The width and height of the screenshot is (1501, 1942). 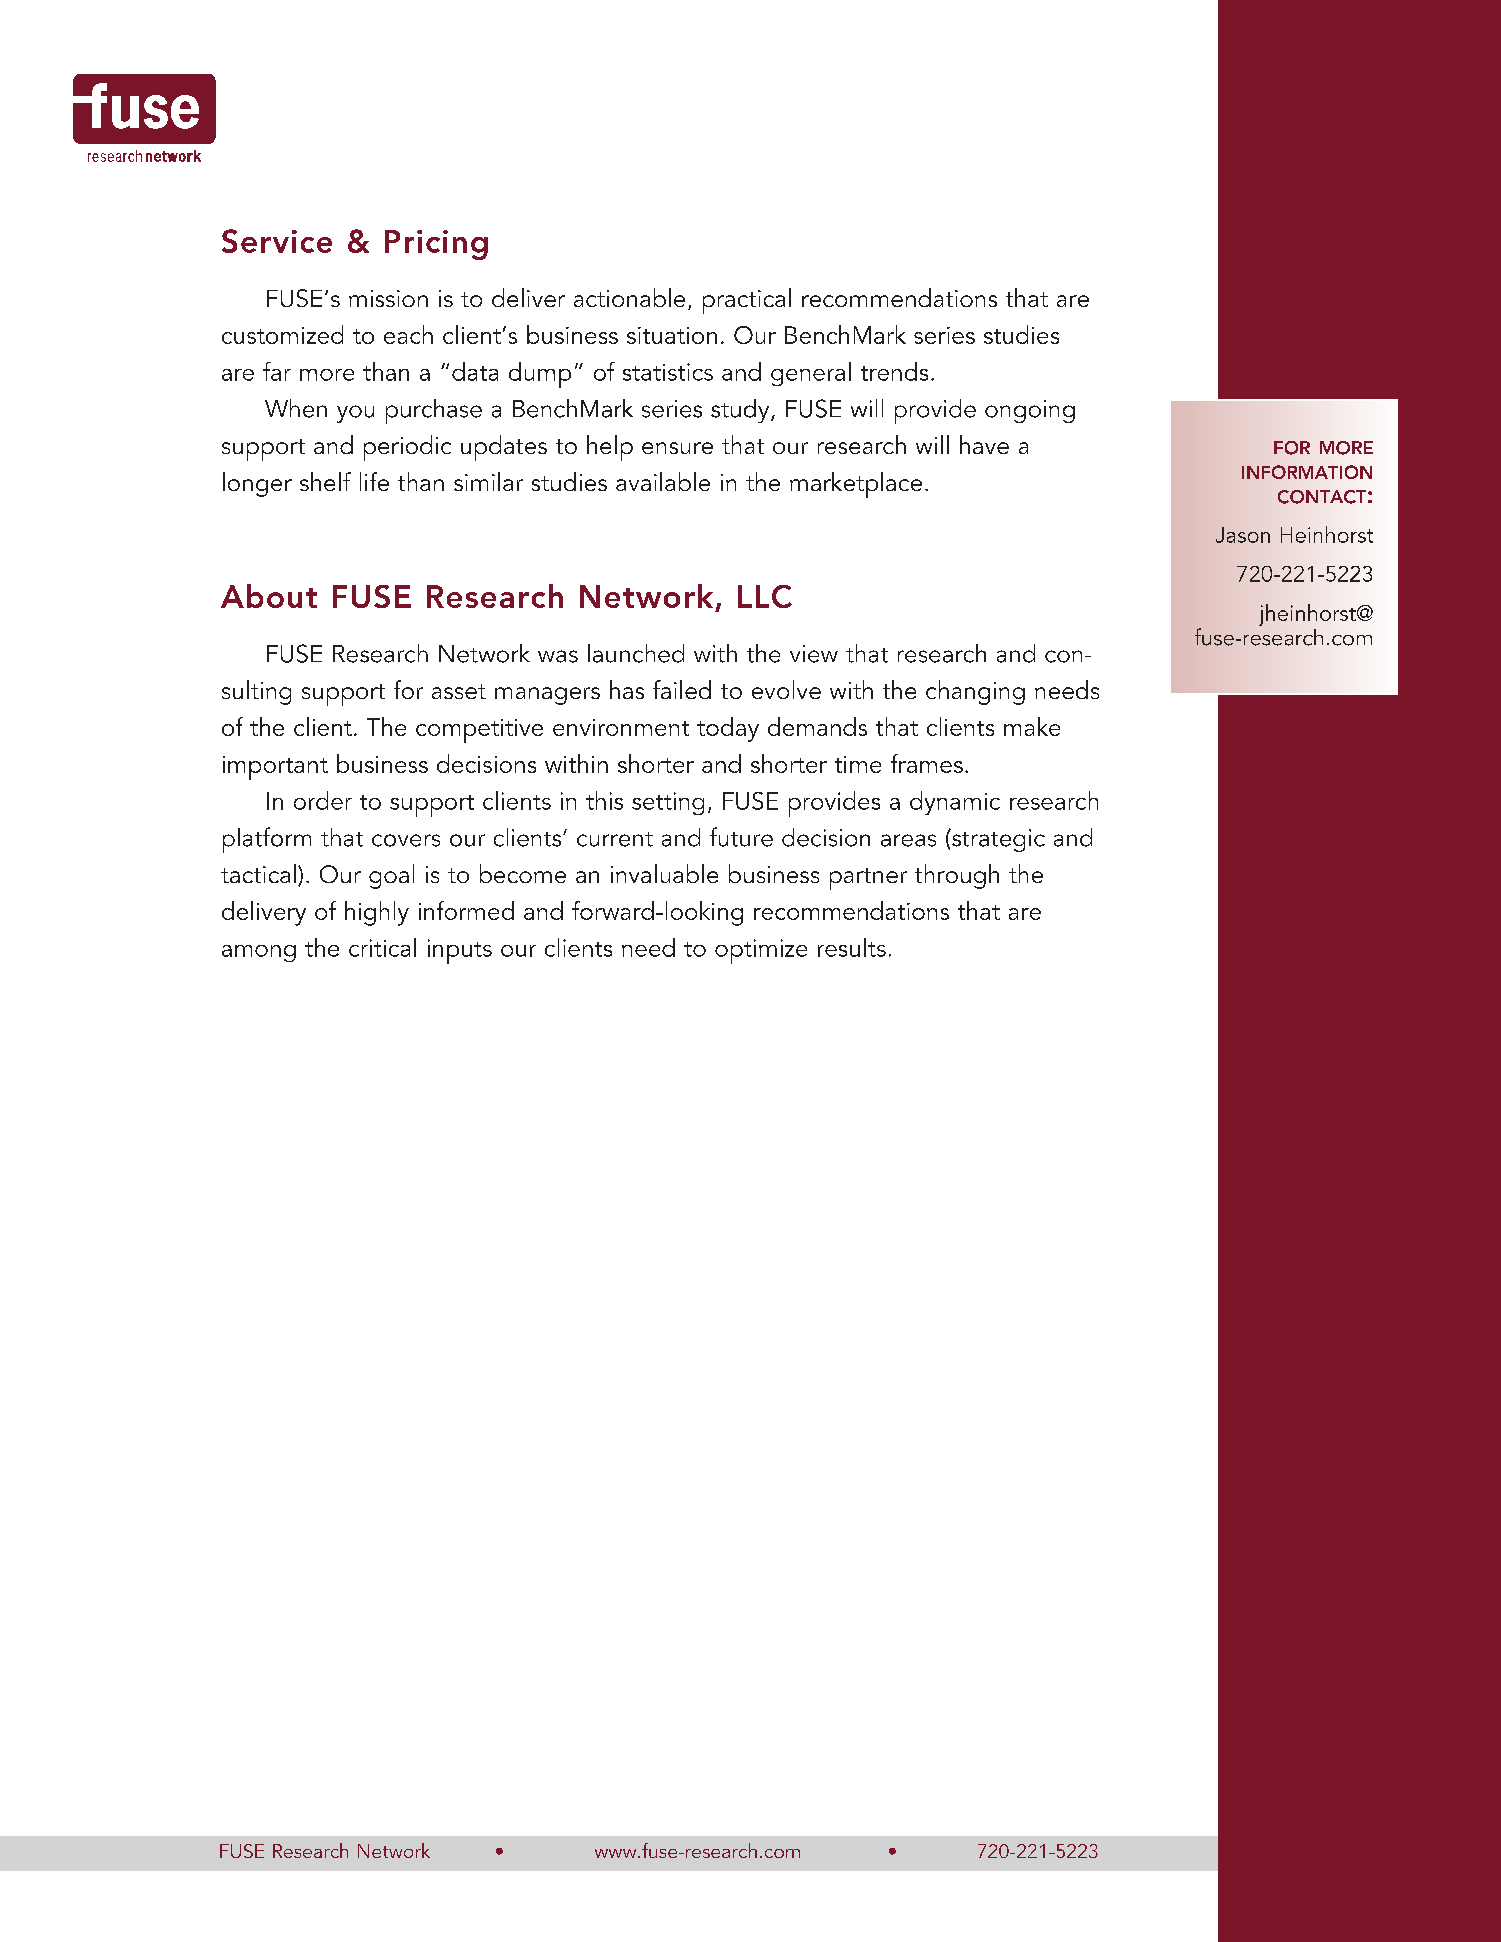 I want to click on Jason, so click(x=1243, y=535).
